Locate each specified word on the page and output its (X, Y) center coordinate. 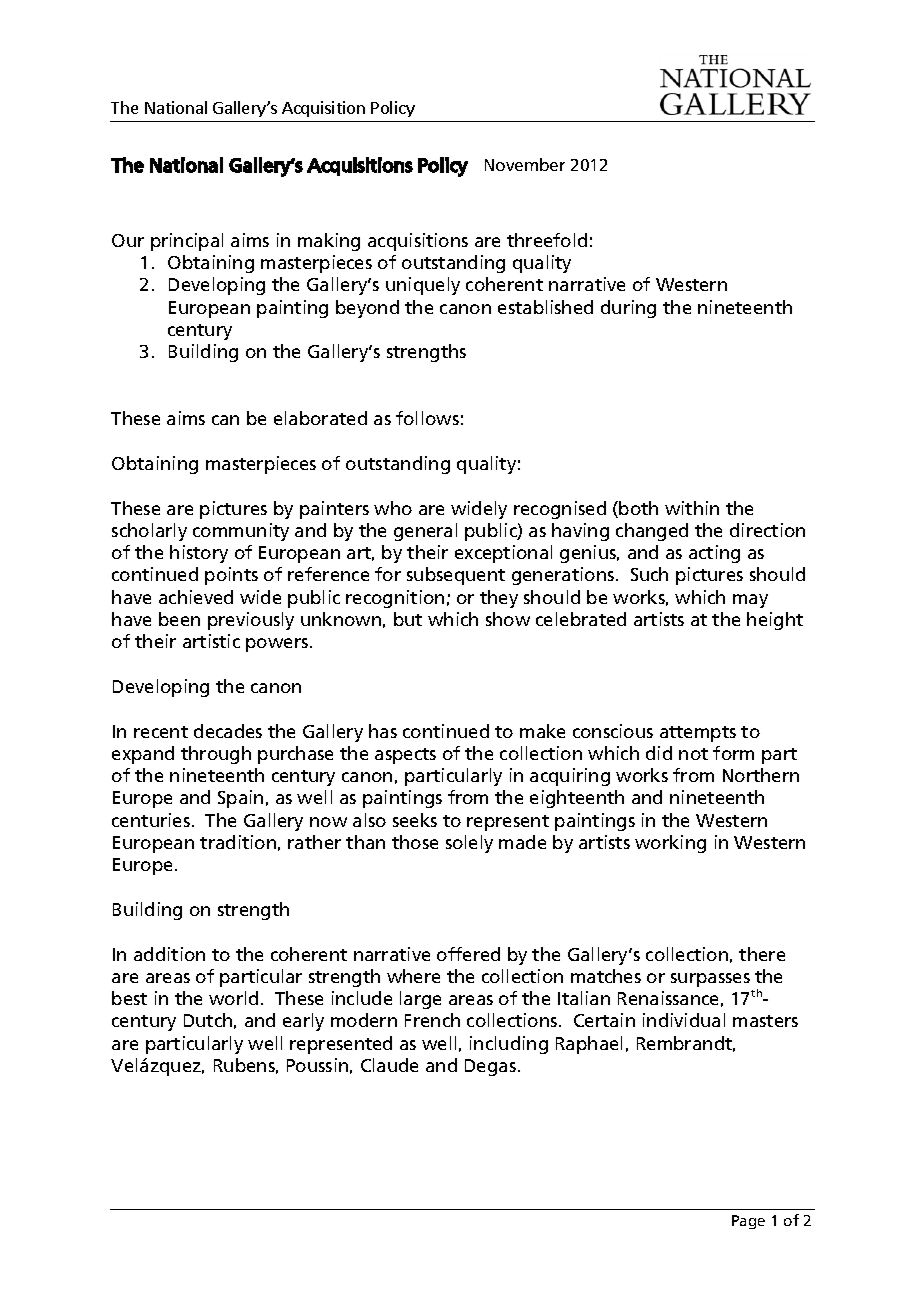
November (525, 164)
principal (187, 242)
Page (748, 1222)
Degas (490, 1067)
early (303, 1022)
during (628, 309)
